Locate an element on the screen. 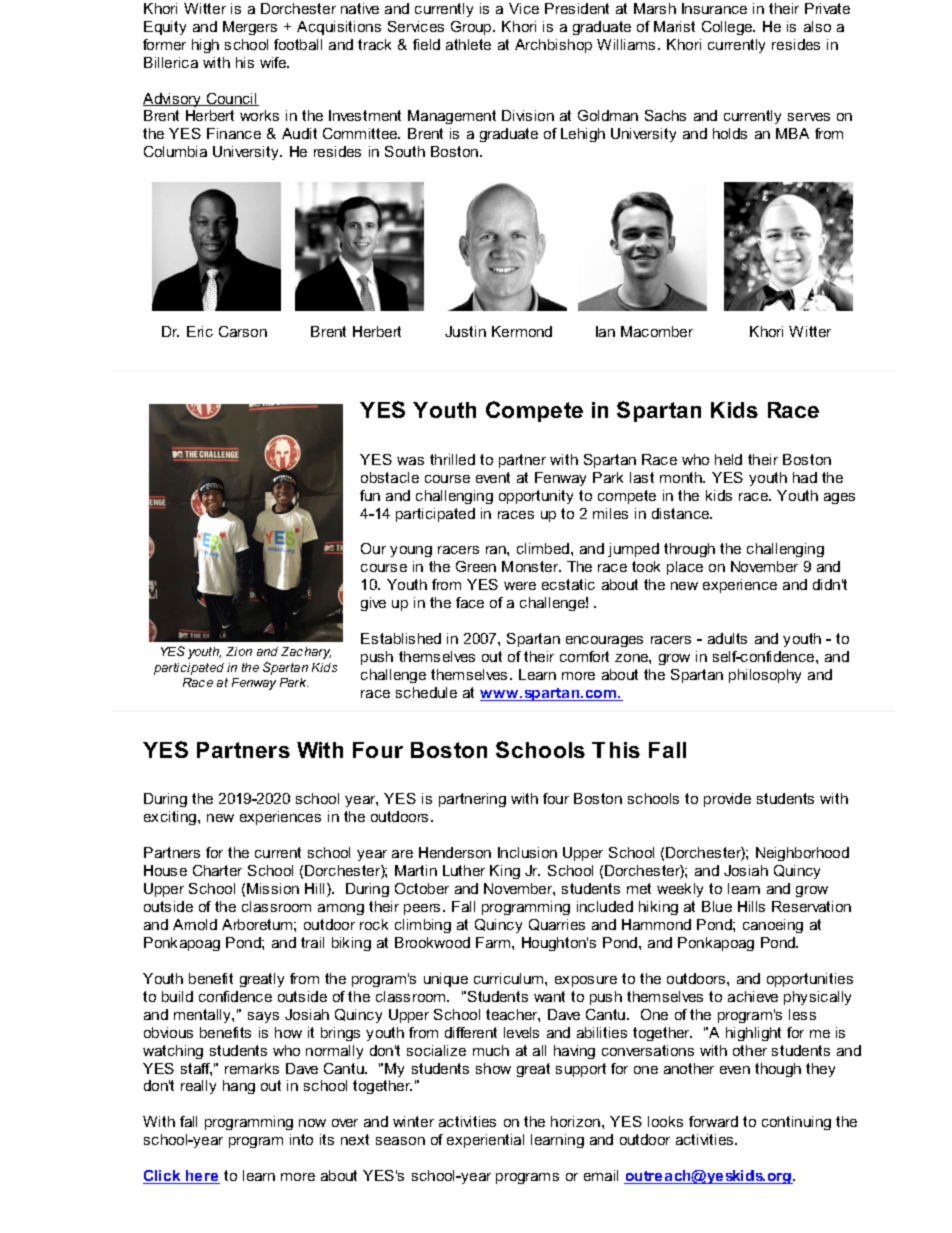 This screenshot has width=952, height=1233. here is located at coordinates (202, 1177).
